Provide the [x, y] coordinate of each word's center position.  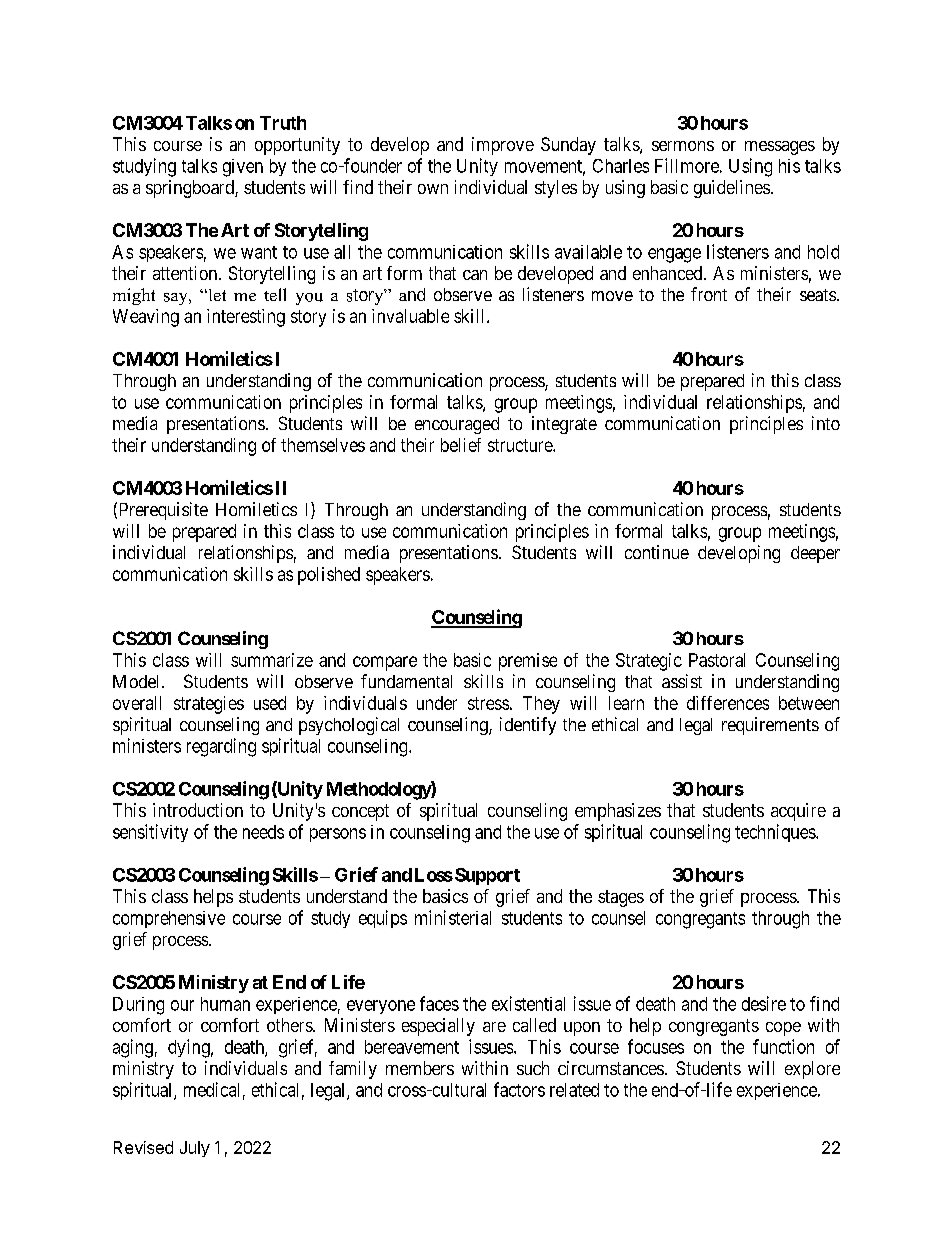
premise [528, 662]
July [195, 1149]
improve [503, 146]
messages [780, 148]
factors [519, 1089]
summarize [272, 660]
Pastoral [717, 660]
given [243, 168]
